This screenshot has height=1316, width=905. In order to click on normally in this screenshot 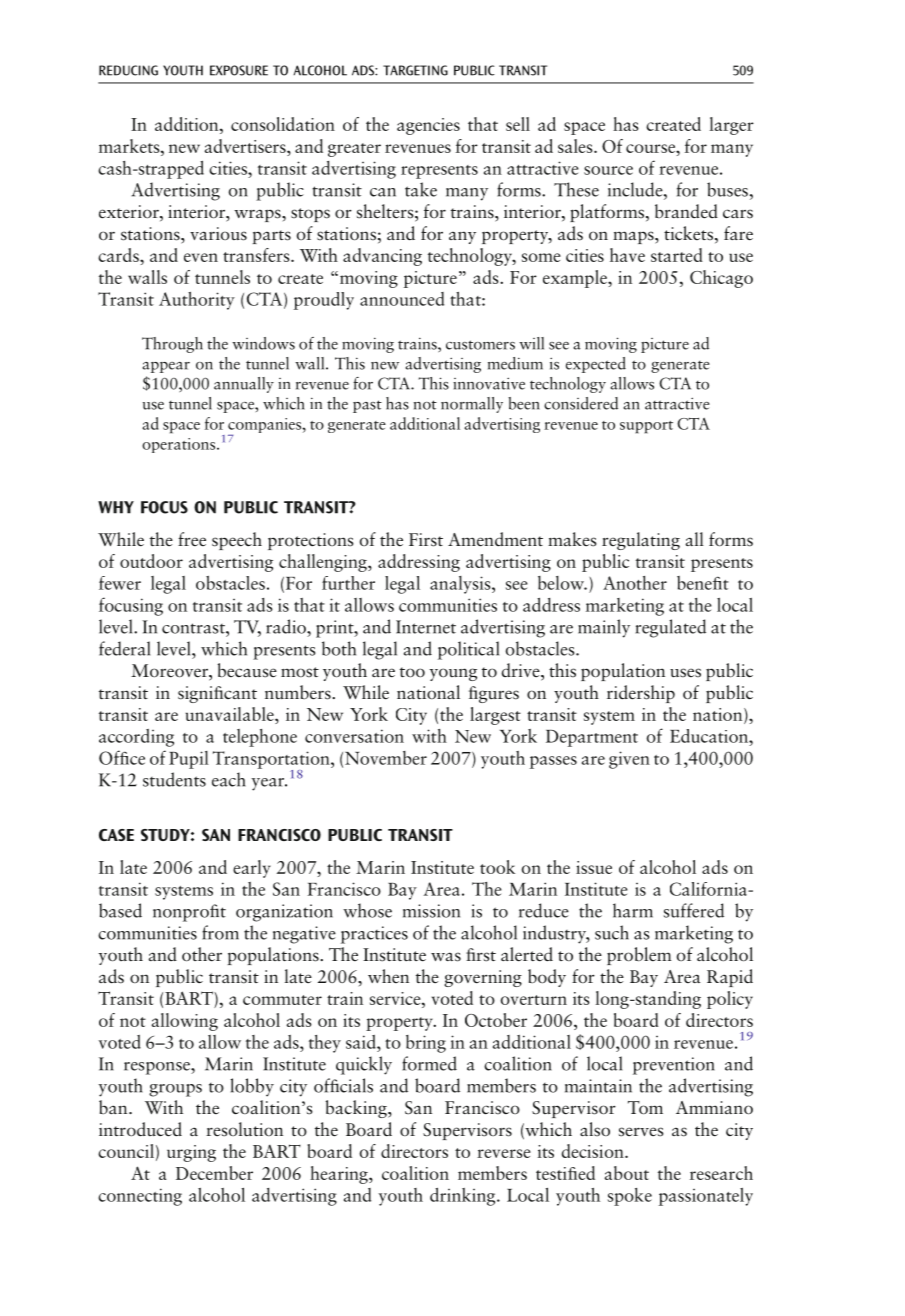, I will do `click(472, 405)`.
